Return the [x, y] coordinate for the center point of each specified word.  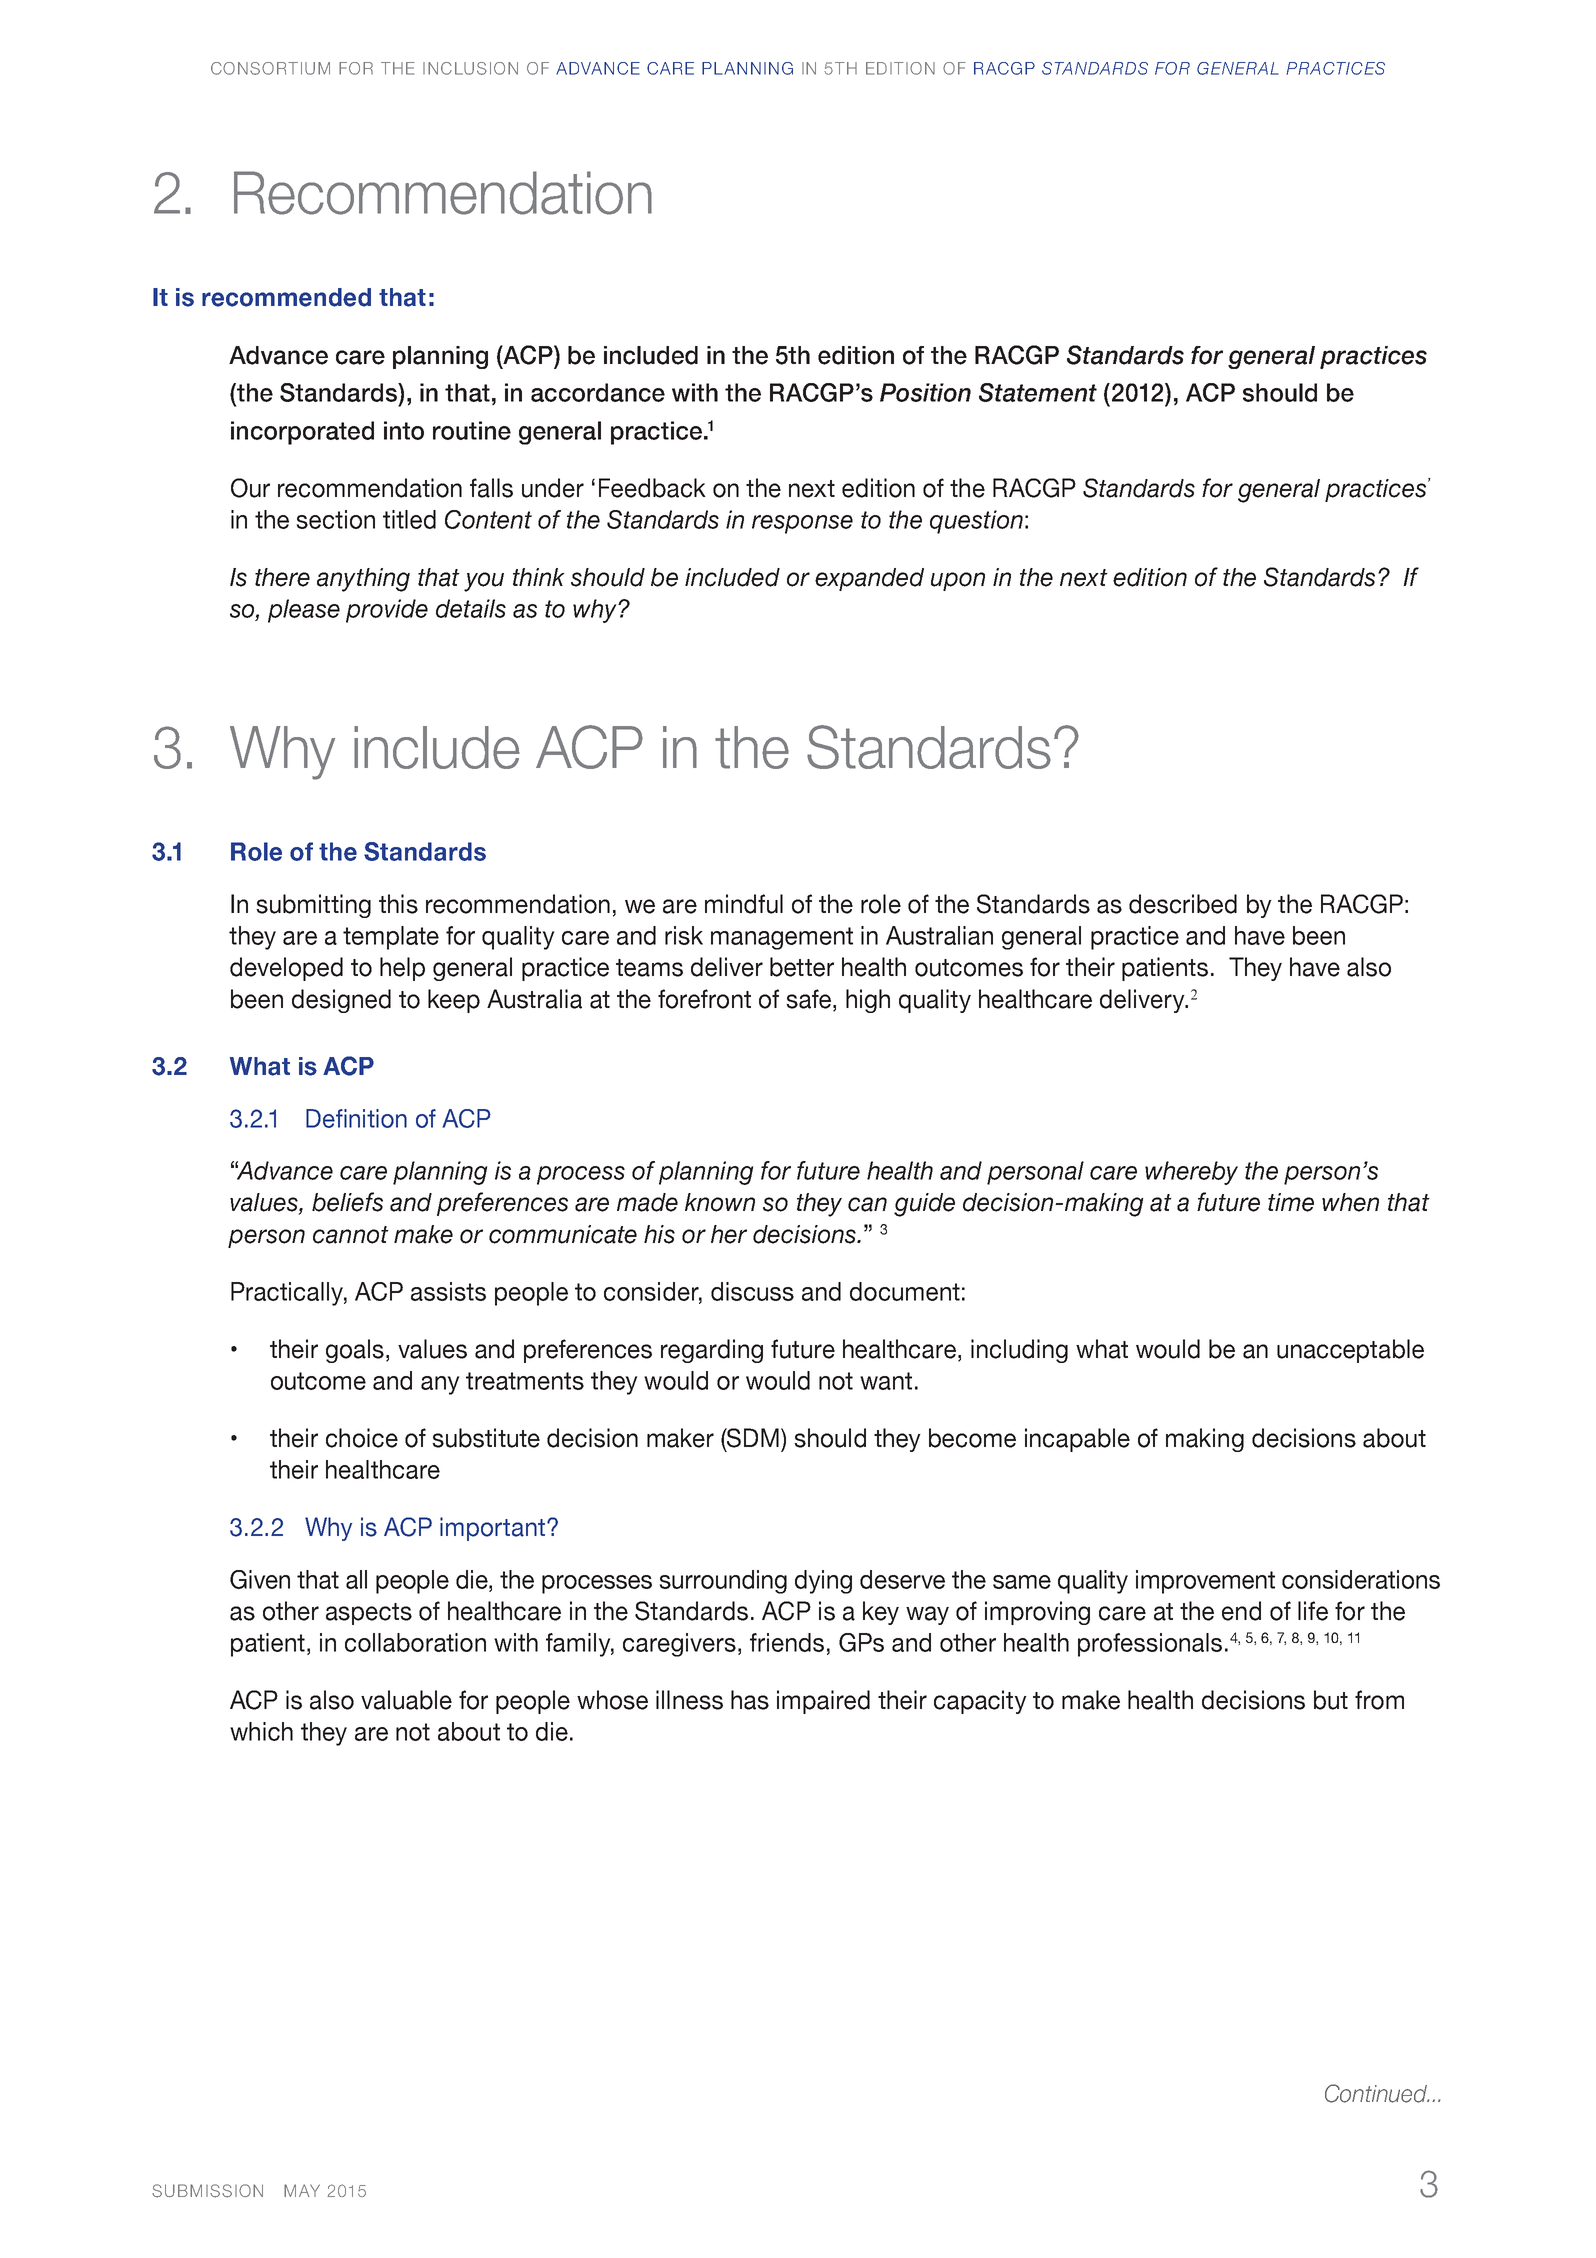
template [391, 938]
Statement [1038, 392]
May [302, 2190]
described [1183, 904]
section [335, 519]
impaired [823, 1702]
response [802, 524]
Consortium [270, 68]
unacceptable [1350, 1351]
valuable [406, 1700]
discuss [752, 1291]
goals [355, 1351]
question [976, 522]
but [1331, 1700]
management [782, 938]
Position [925, 392]
